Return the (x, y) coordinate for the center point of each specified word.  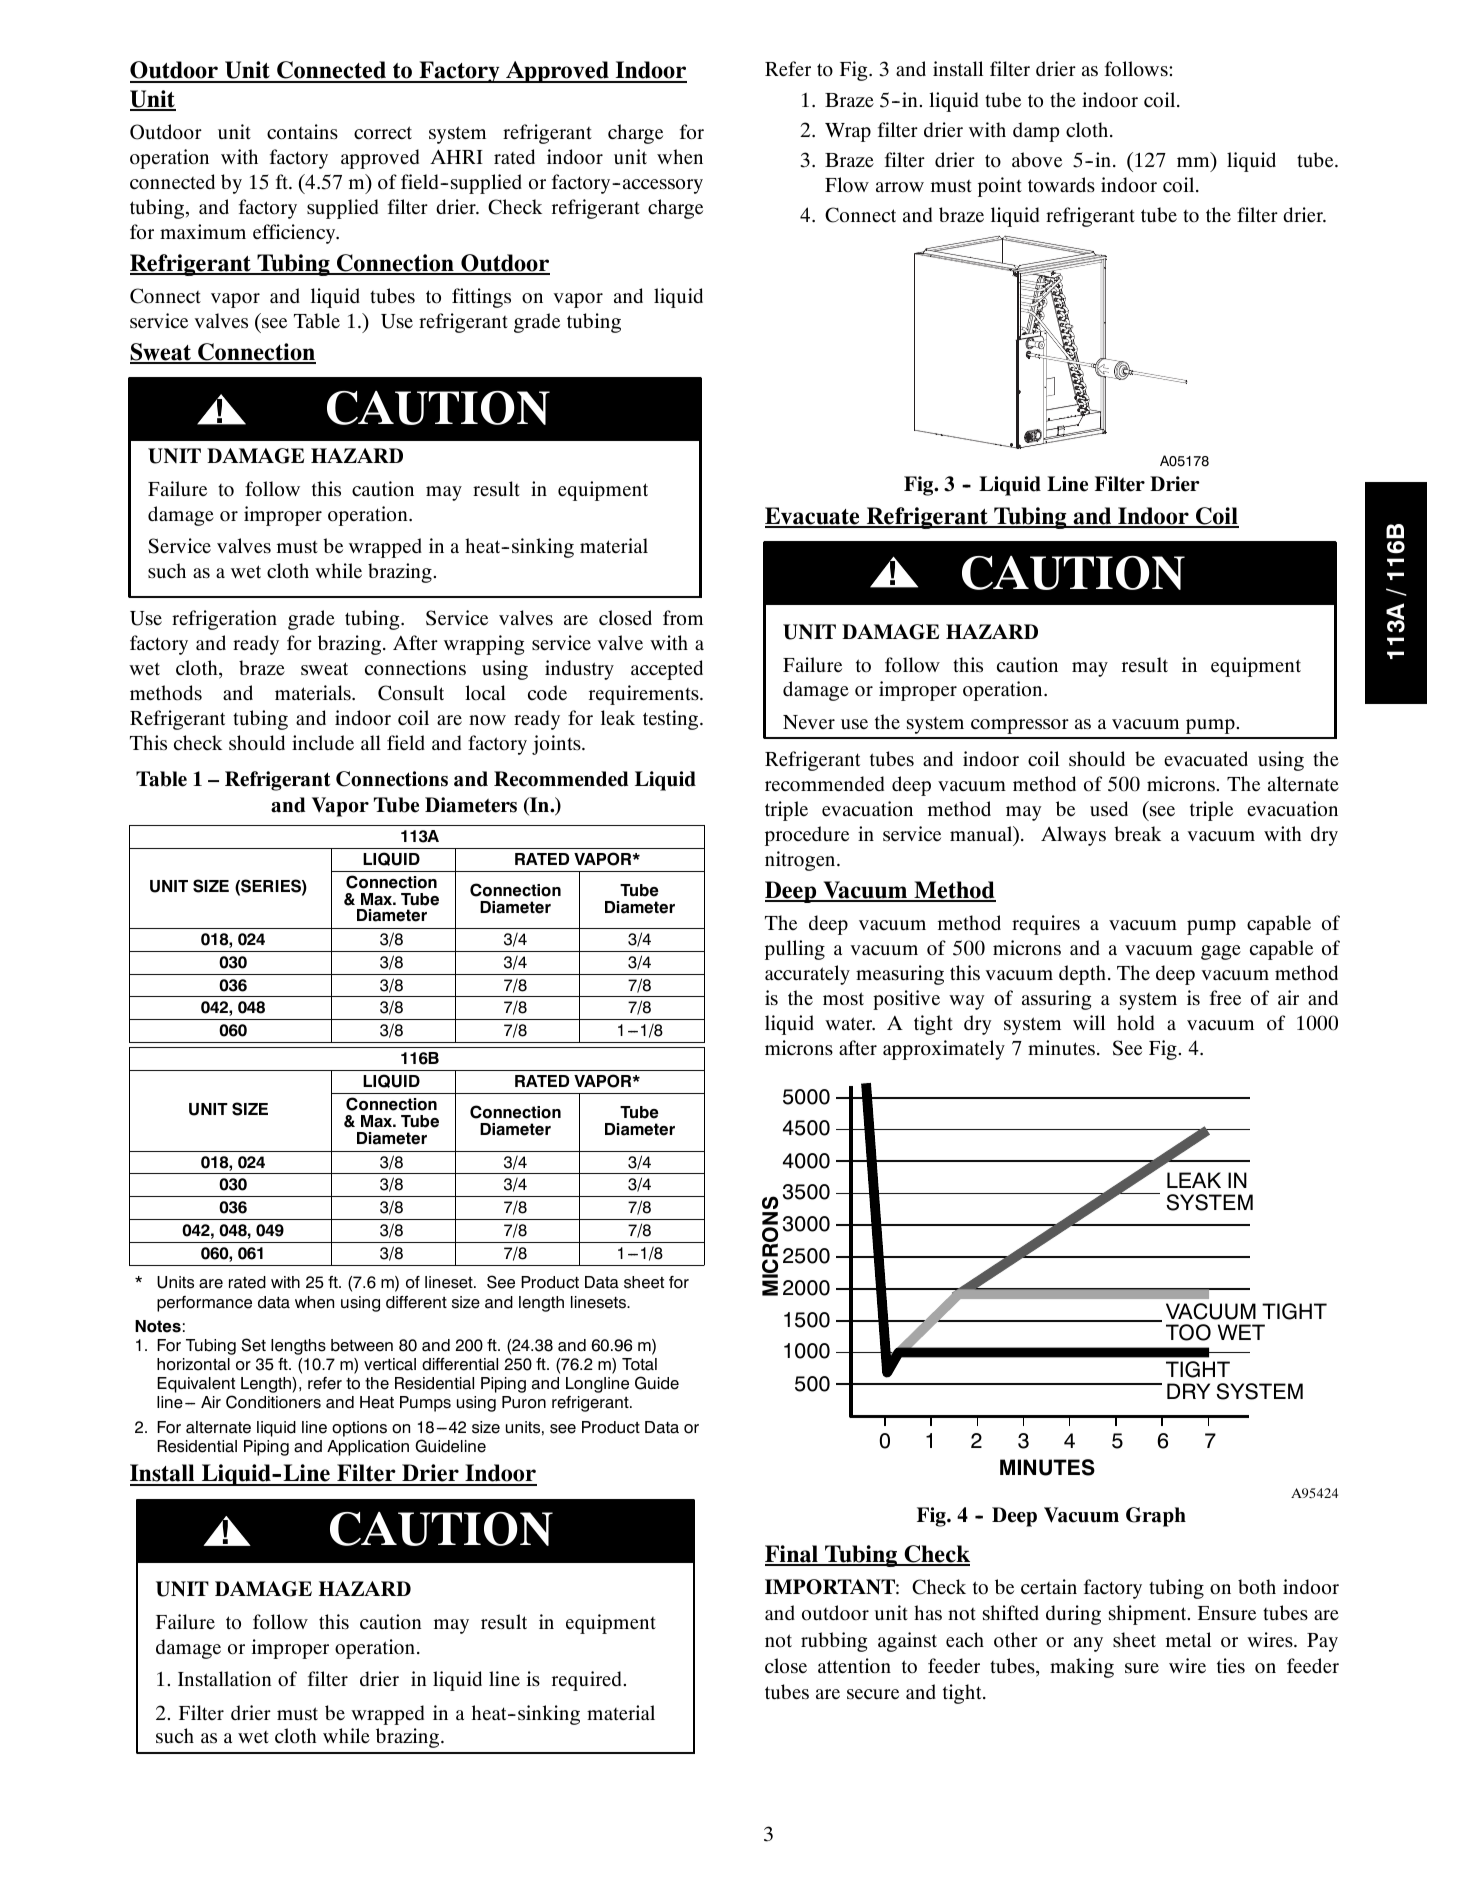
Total (639, 1364)
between (362, 1345)
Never (809, 722)
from (683, 618)
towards (1061, 185)
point (1000, 187)
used (1109, 809)
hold (1135, 1023)
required (586, 1681)
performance (204, 1304)
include (323, 743)
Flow (847, 185)
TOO (1188, 1332)
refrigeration (224, 620)
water (850, 1024)
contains (302, 132)
